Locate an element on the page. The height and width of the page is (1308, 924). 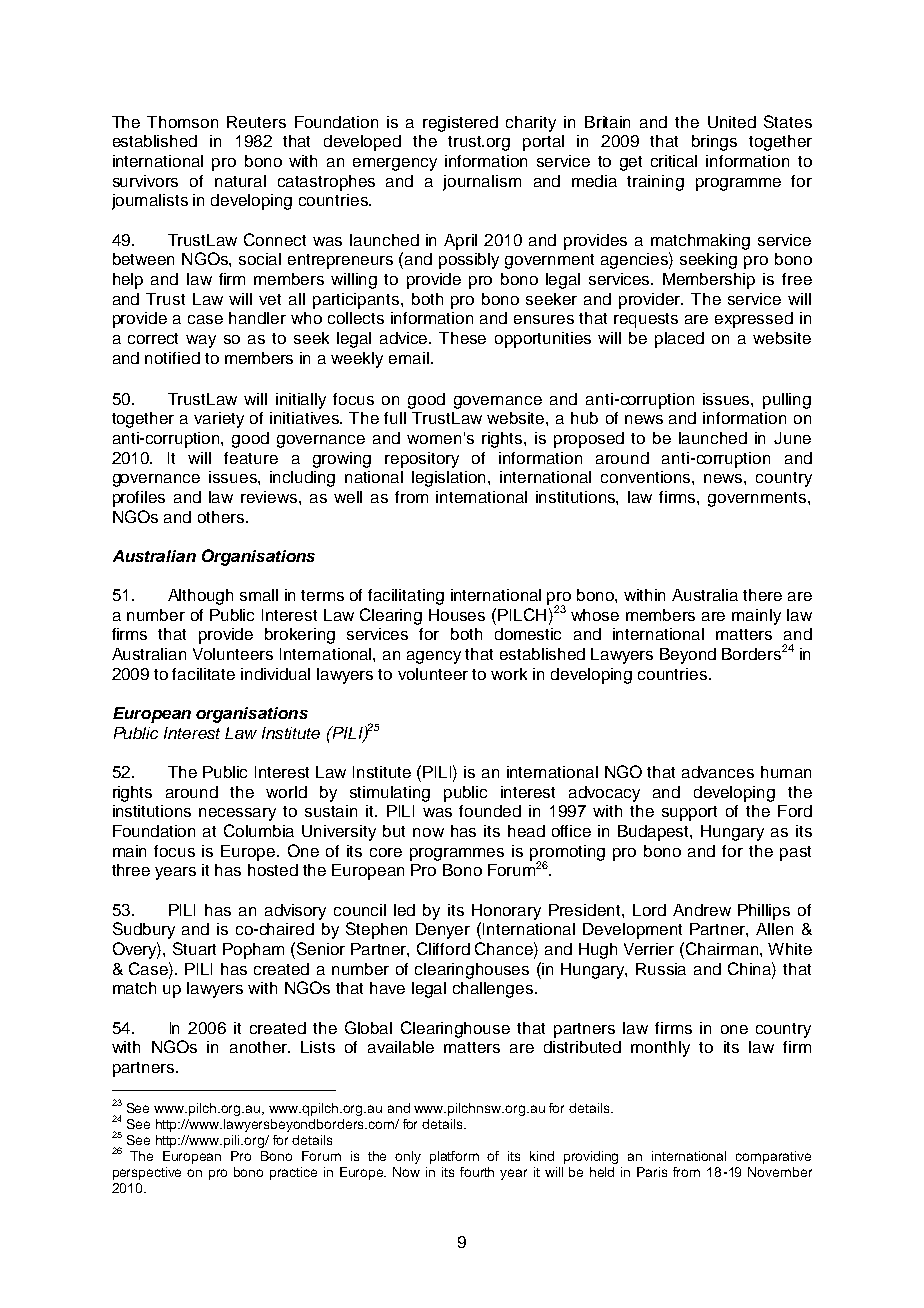
facilitating is located at coordinates (406, 597).
